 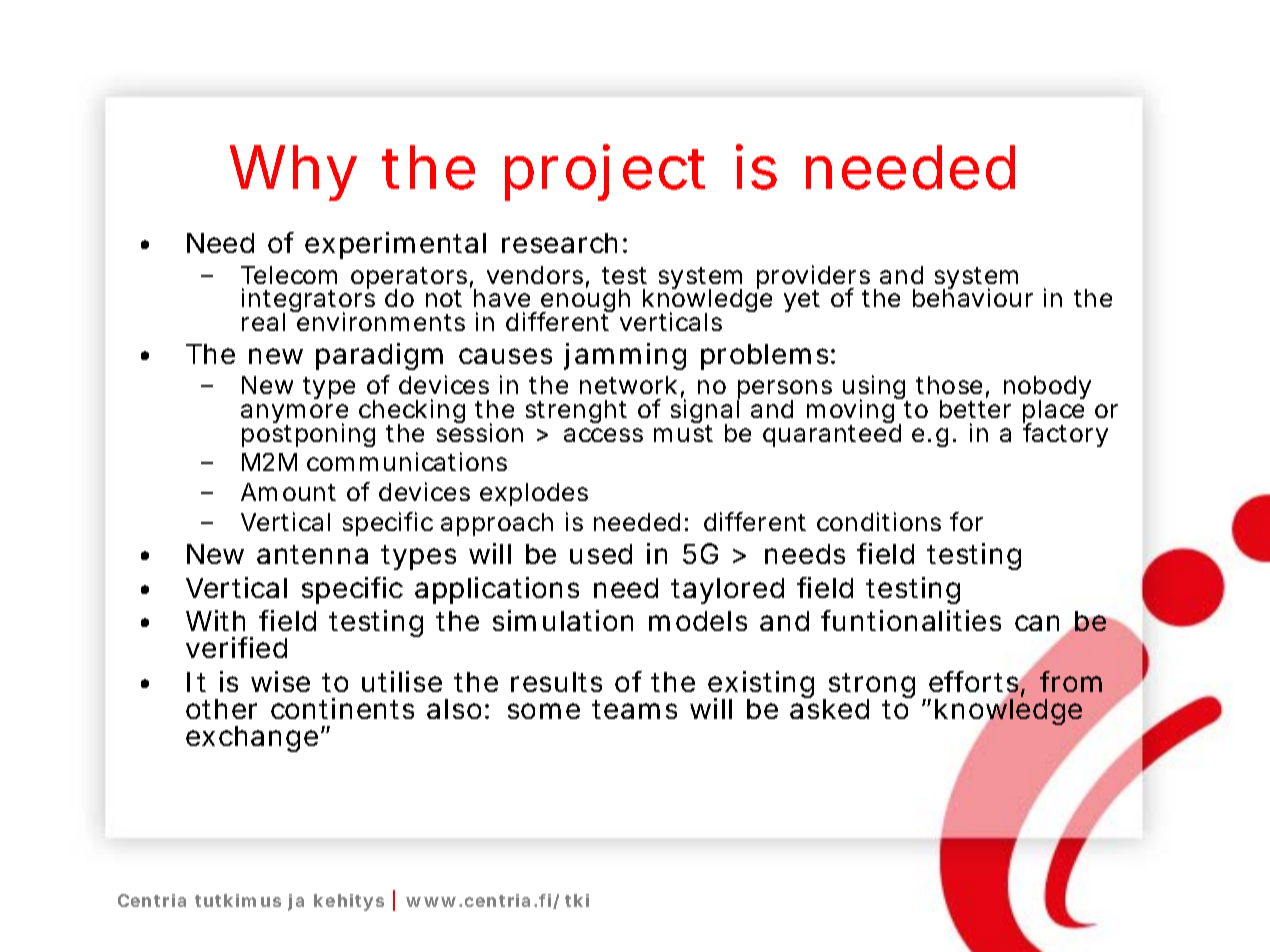 I want to click on real, so click(x=263, y=322).
